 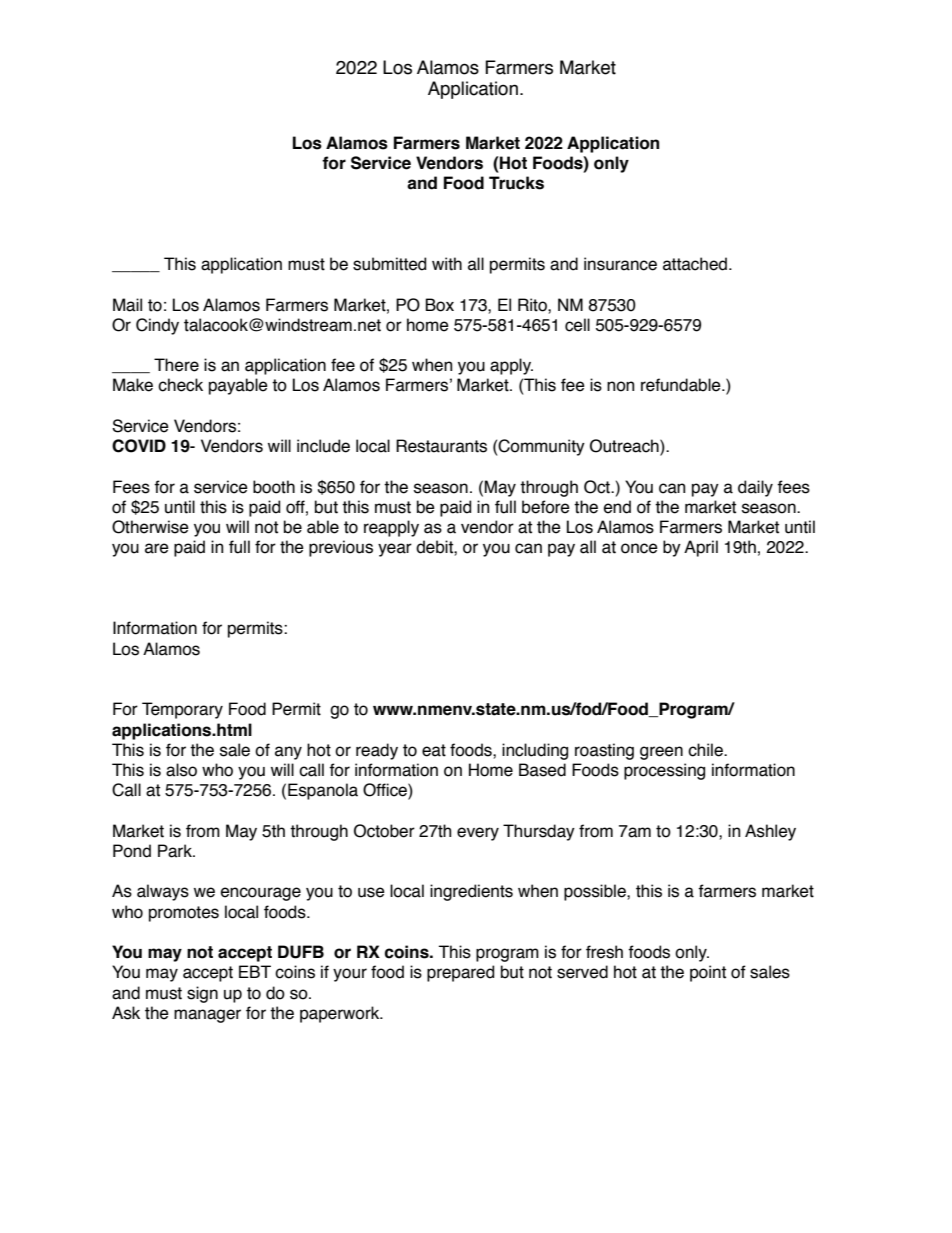 I want to click on Trucks, so click(x=516, y=183).
